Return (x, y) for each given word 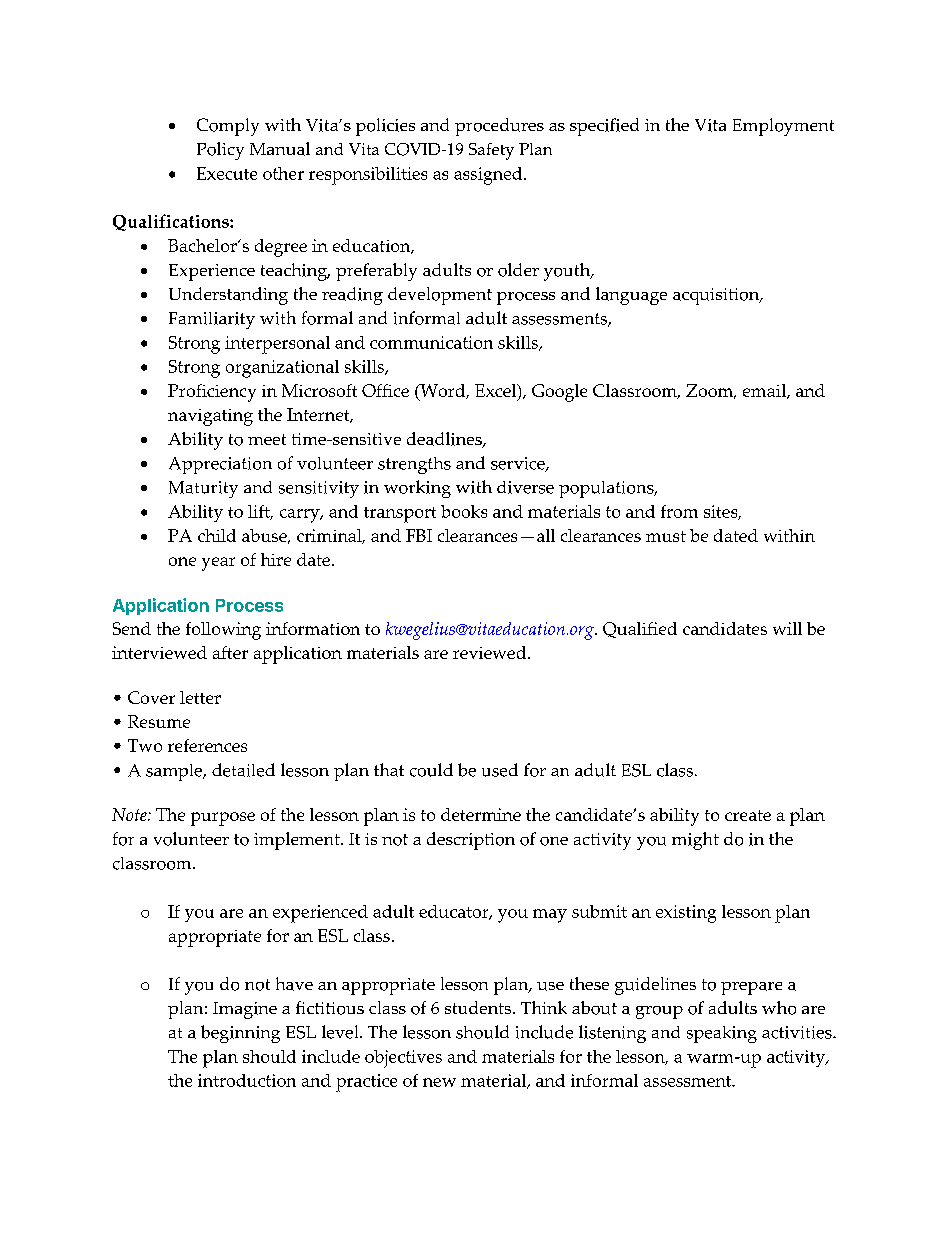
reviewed (489, 652)
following (223, 631)
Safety (491, 151)
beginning (240, 1034)
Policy (220, 151)
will (787, 628)
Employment (783, 127)
